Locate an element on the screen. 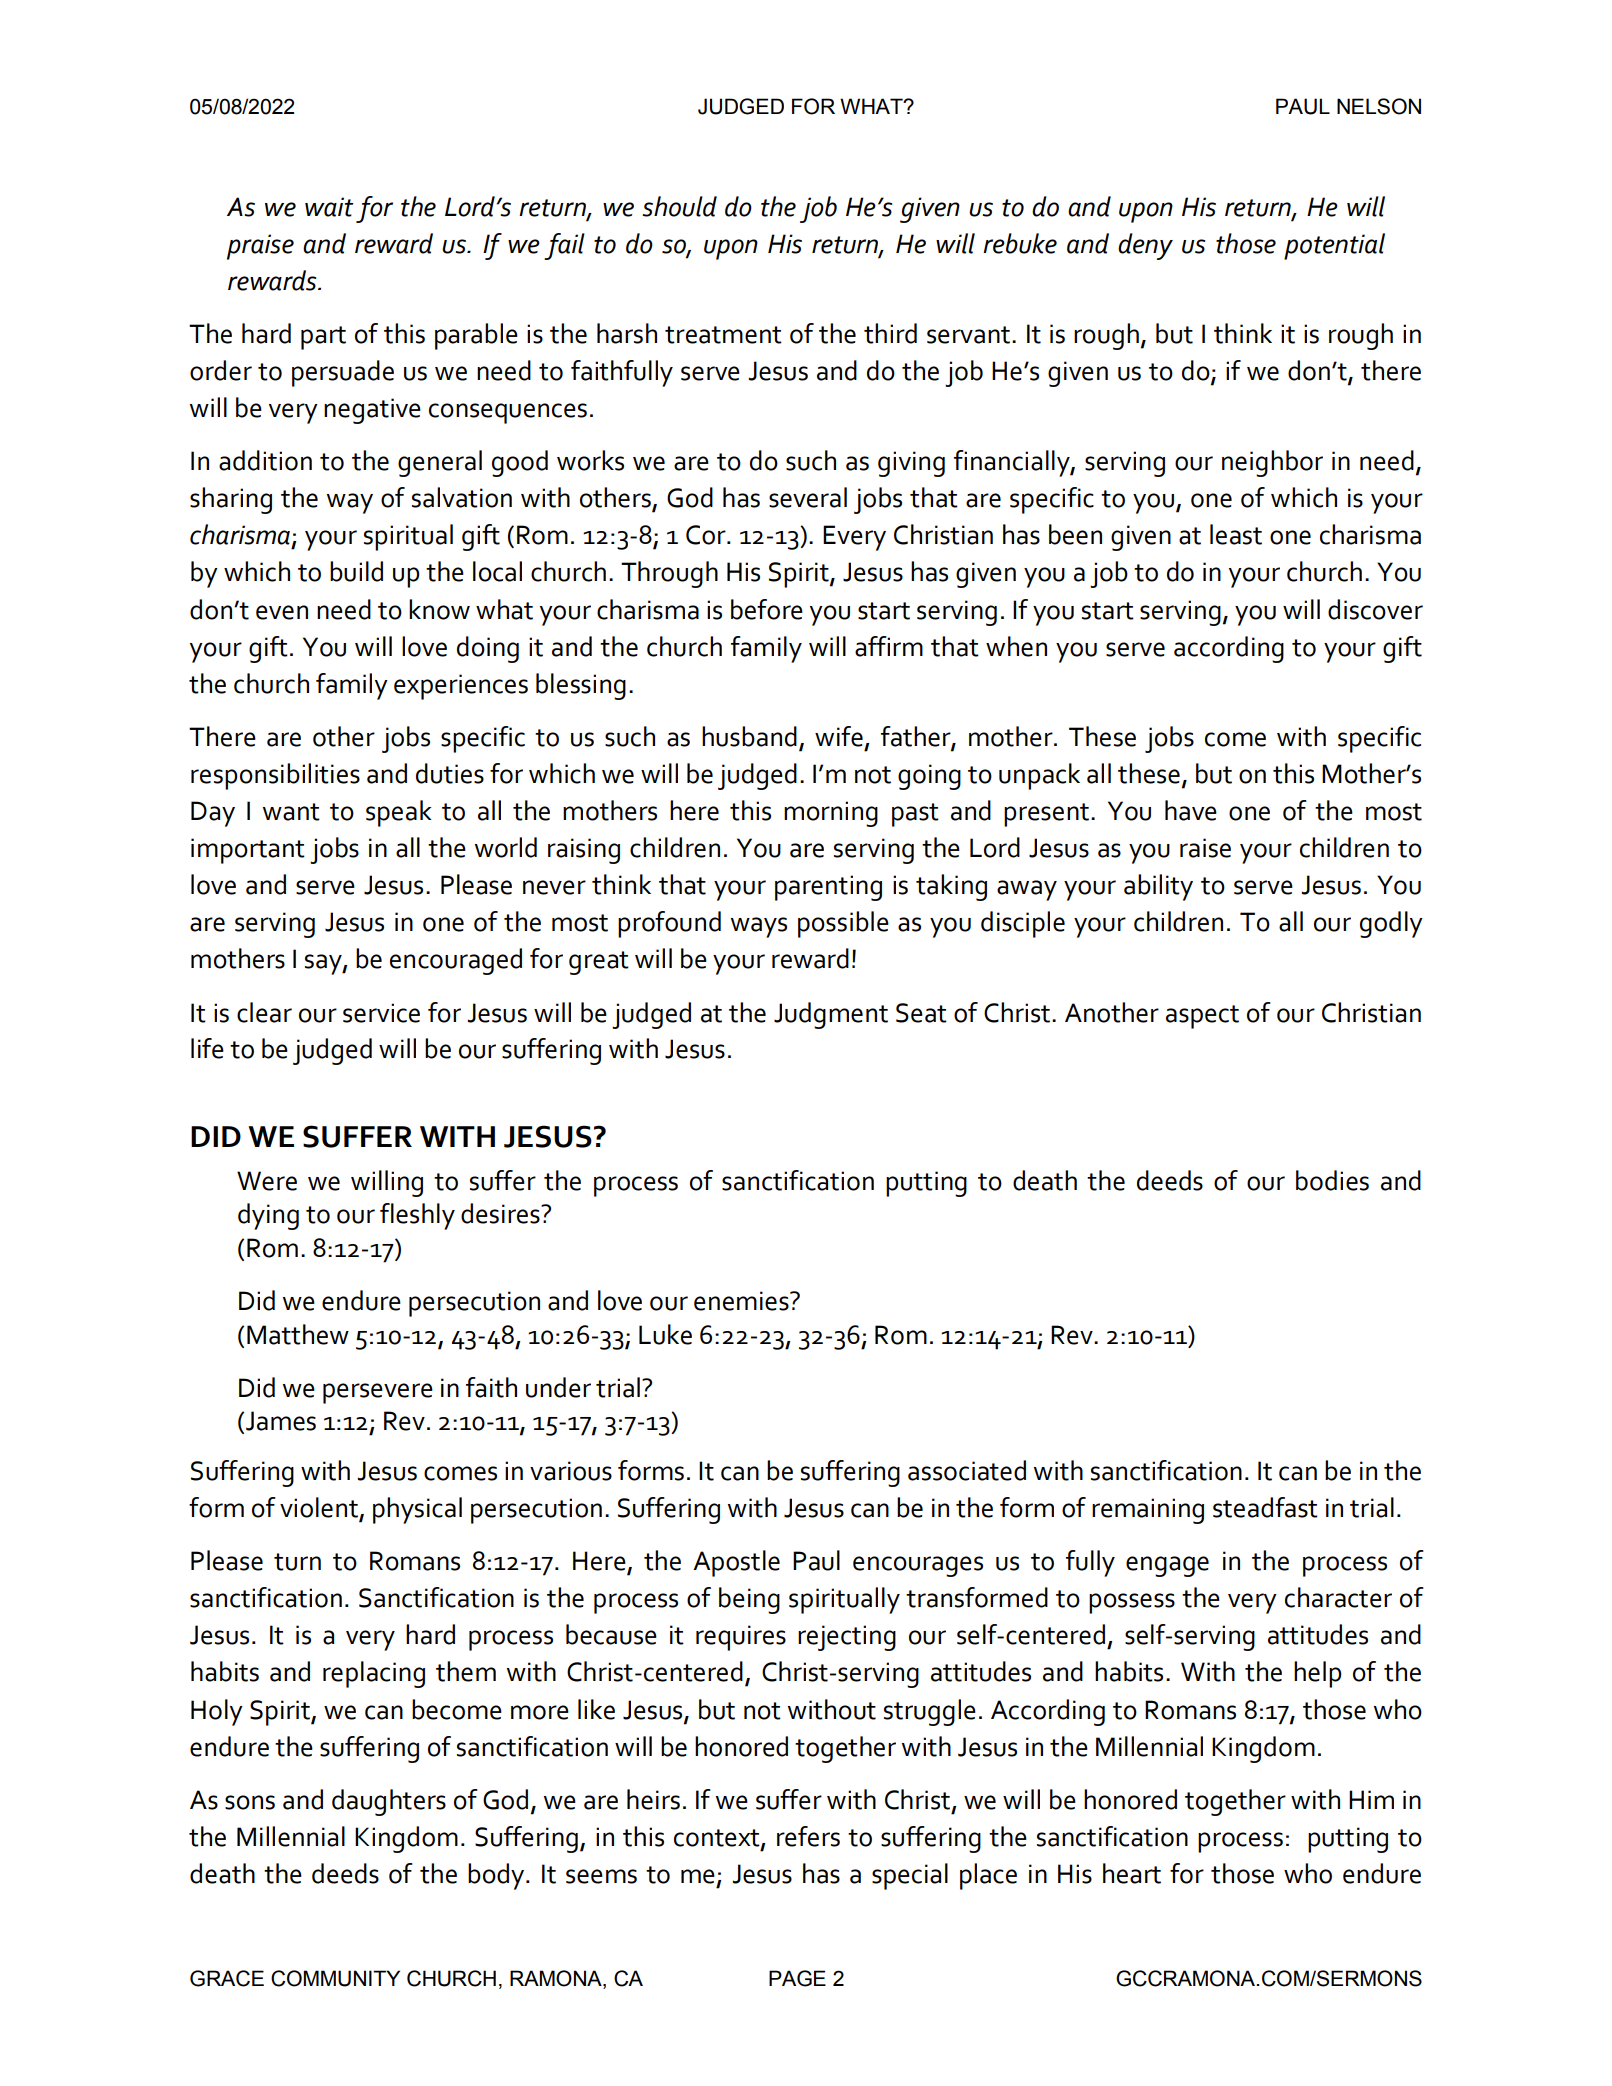  should is located at coordinates (679, 206).
